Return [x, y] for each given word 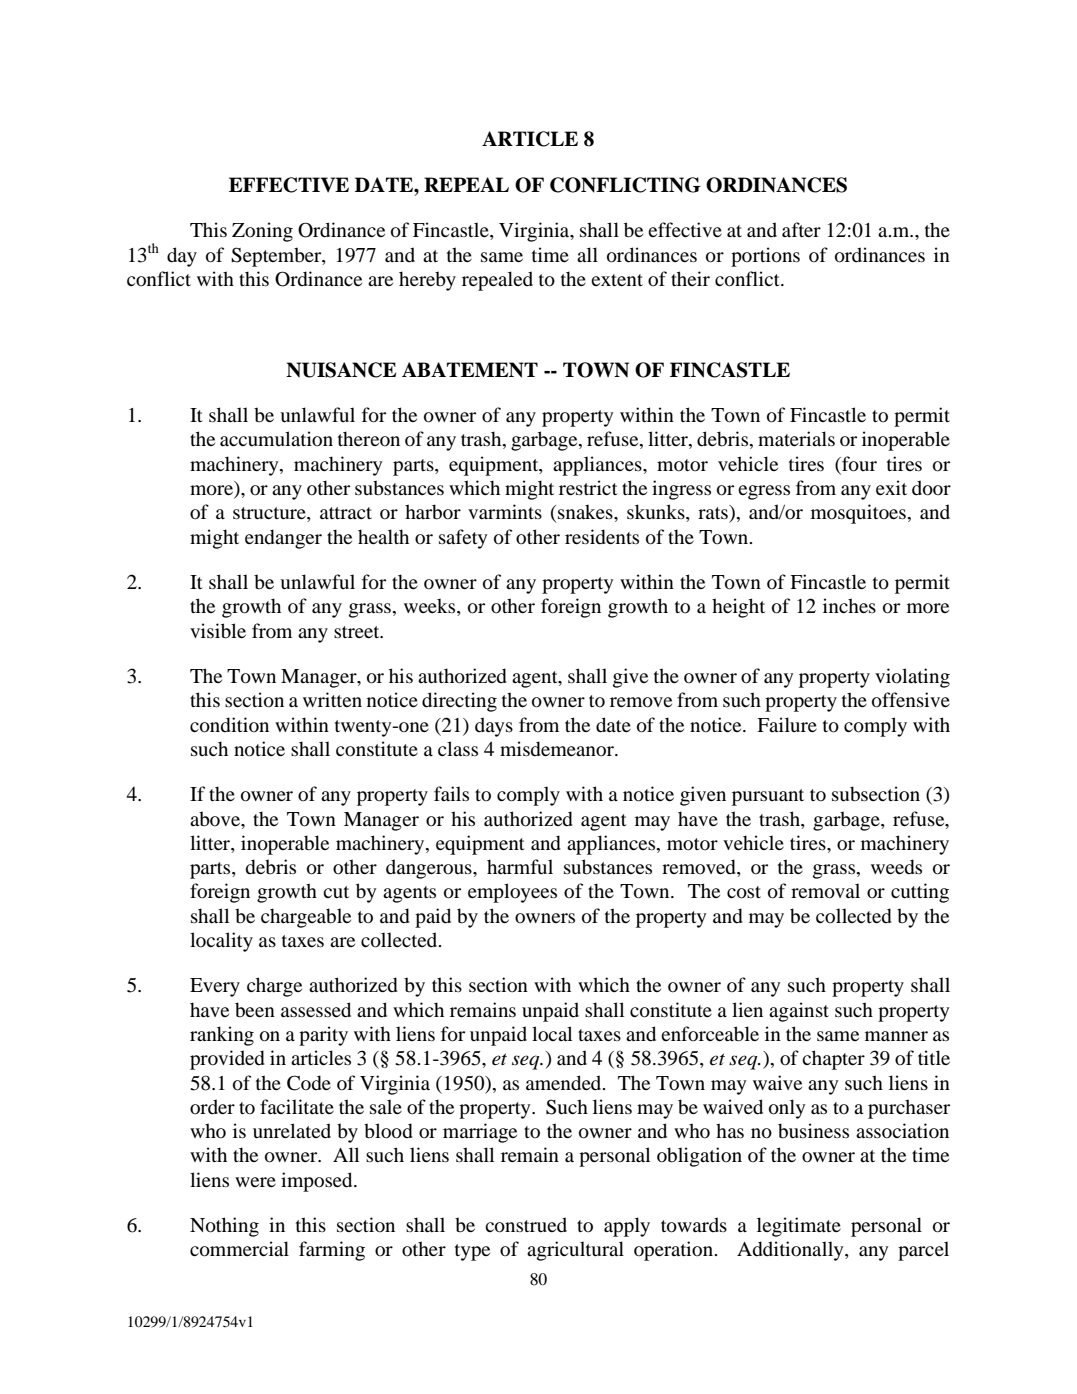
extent [617, 280]
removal [825, 891]
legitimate [799, 1227]
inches [849, 605]
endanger [283, 539]
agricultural [575, 1251]
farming [332, 1251]
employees [512, 893]
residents [602, 537]
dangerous [430, 869]
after [801, 229]
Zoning [262, 232]
